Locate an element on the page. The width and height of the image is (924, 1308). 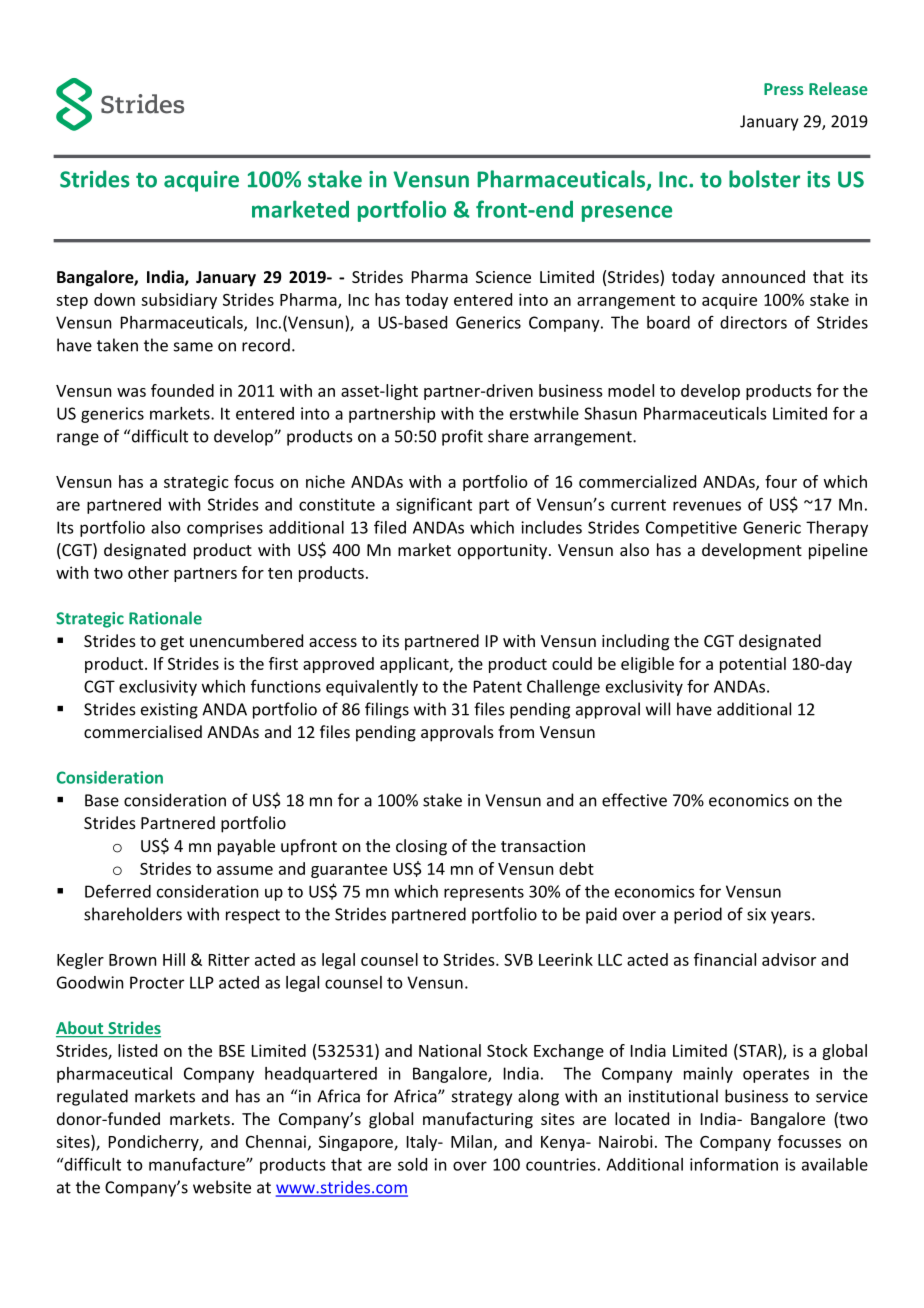
Press is located at coordinates (784, 89).
